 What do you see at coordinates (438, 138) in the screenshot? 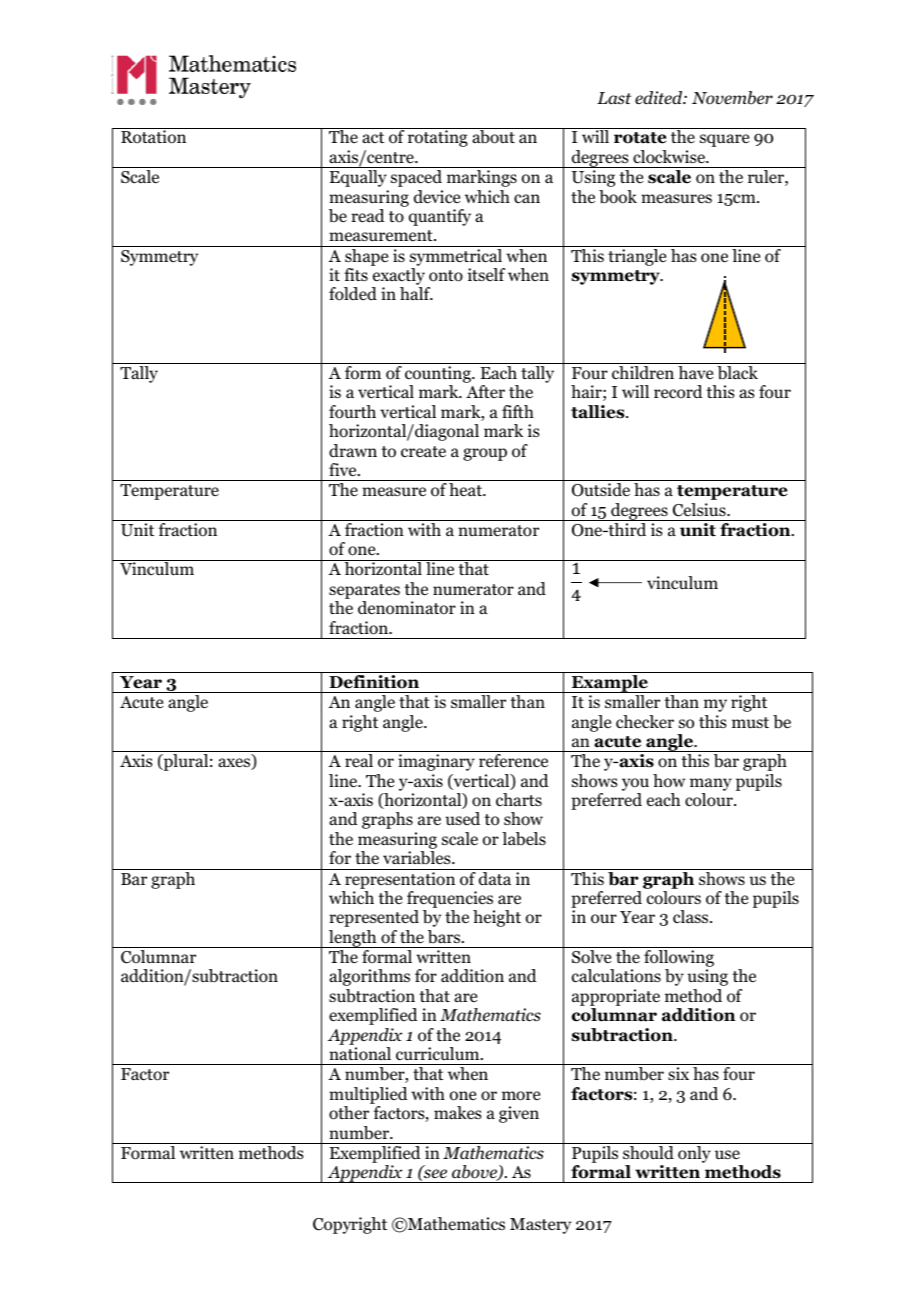
I see `rotating` at bounding box center [438, 138].
